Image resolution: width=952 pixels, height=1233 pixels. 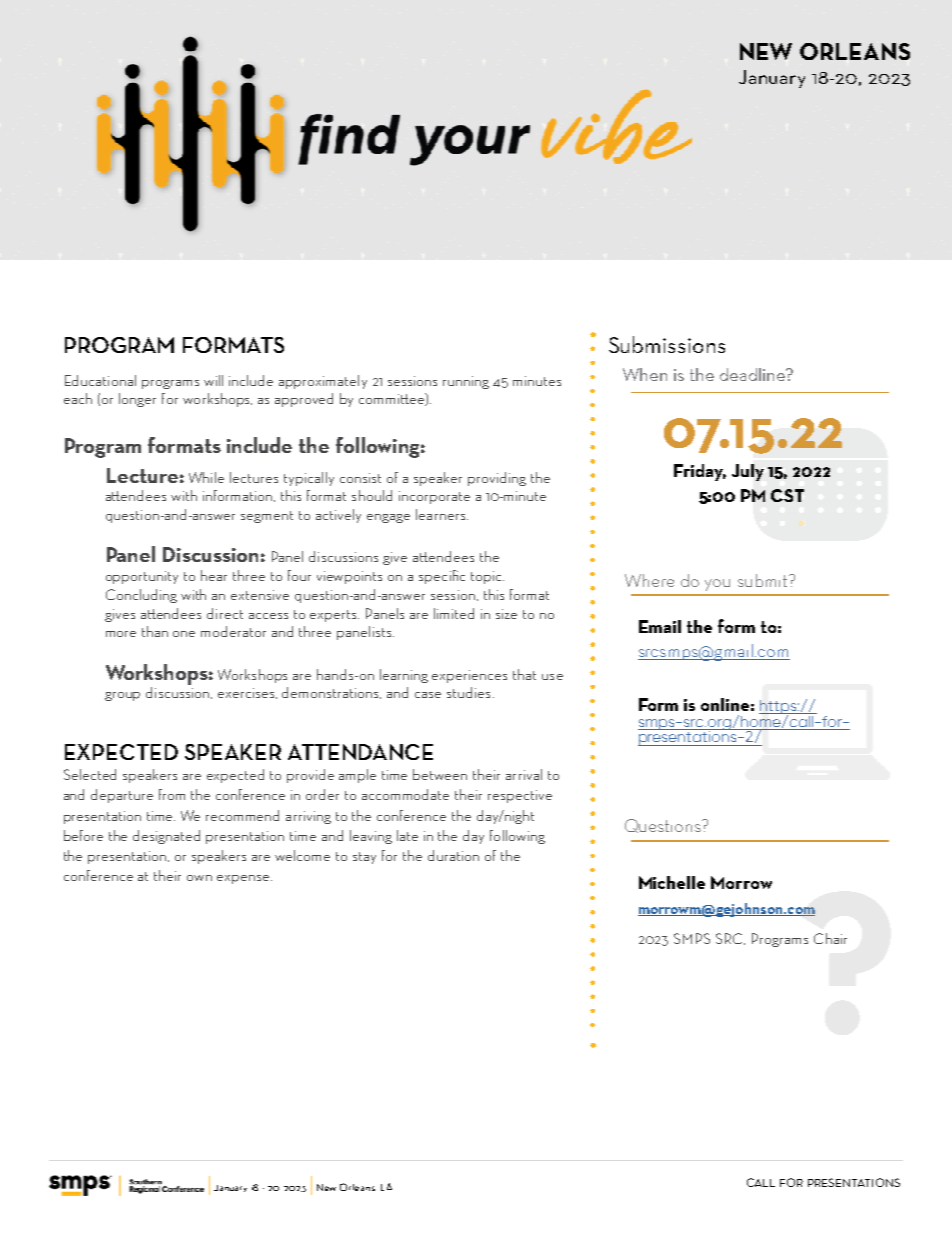 What do you see at coordinates (754, 374) in the screenshot?
I see `deadline` at bounding box center [754, 374].
